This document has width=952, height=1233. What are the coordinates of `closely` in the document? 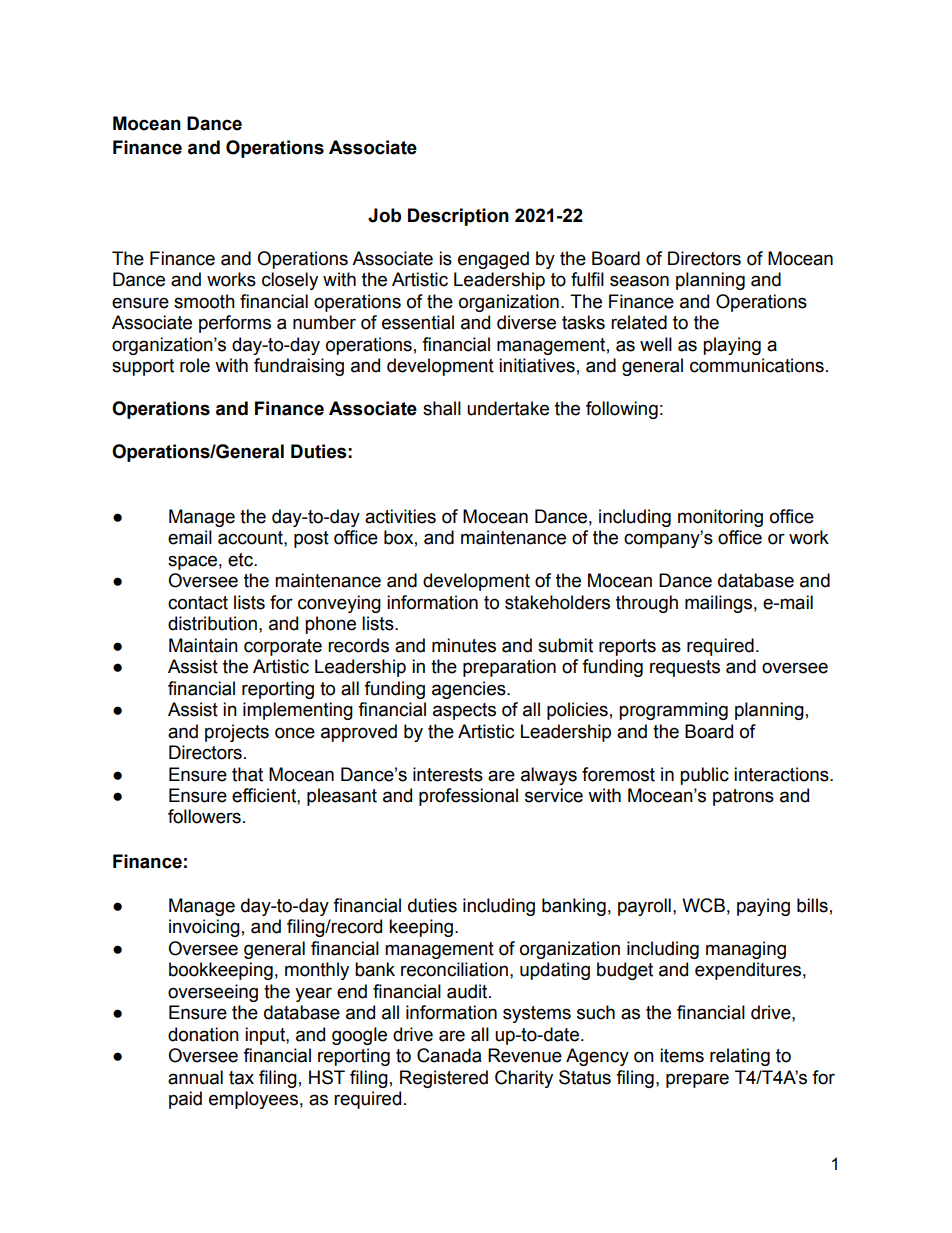 It's located at (290, 281).
